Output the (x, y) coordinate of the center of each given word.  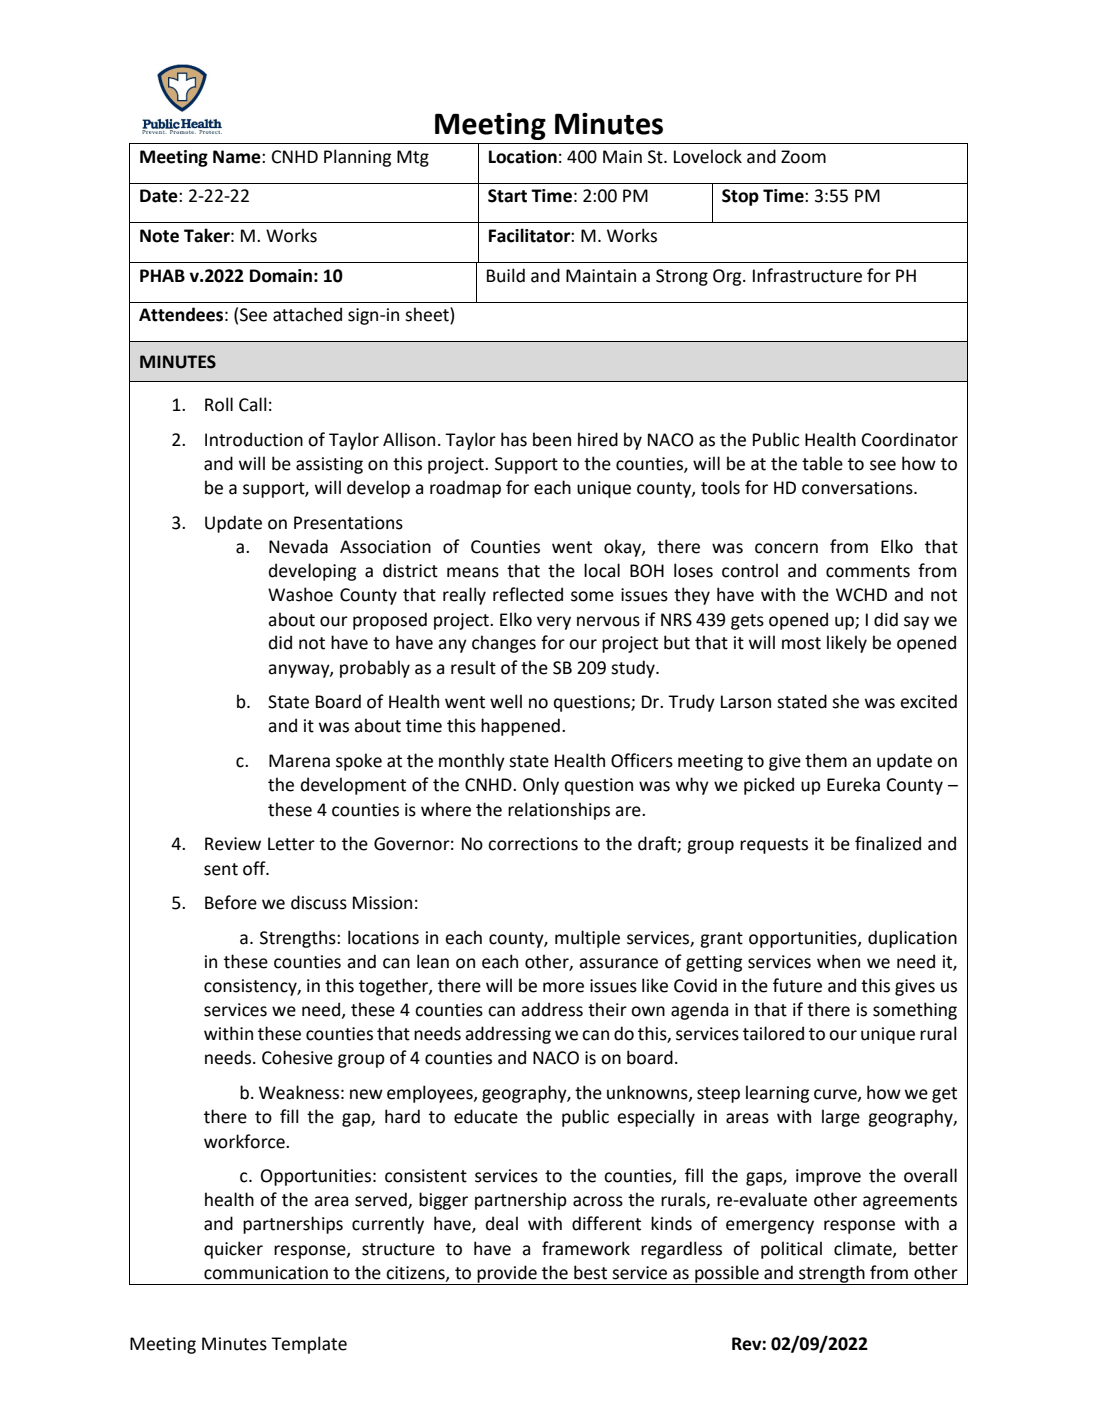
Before (231, 902)
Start (507, 196)
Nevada (298, 546)
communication (266, 1273)
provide (507, 1275)
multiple (587, 939)
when (838, 961)
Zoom (803, 157)
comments (868, 571)
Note (159, 236)
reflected (528, 594)
